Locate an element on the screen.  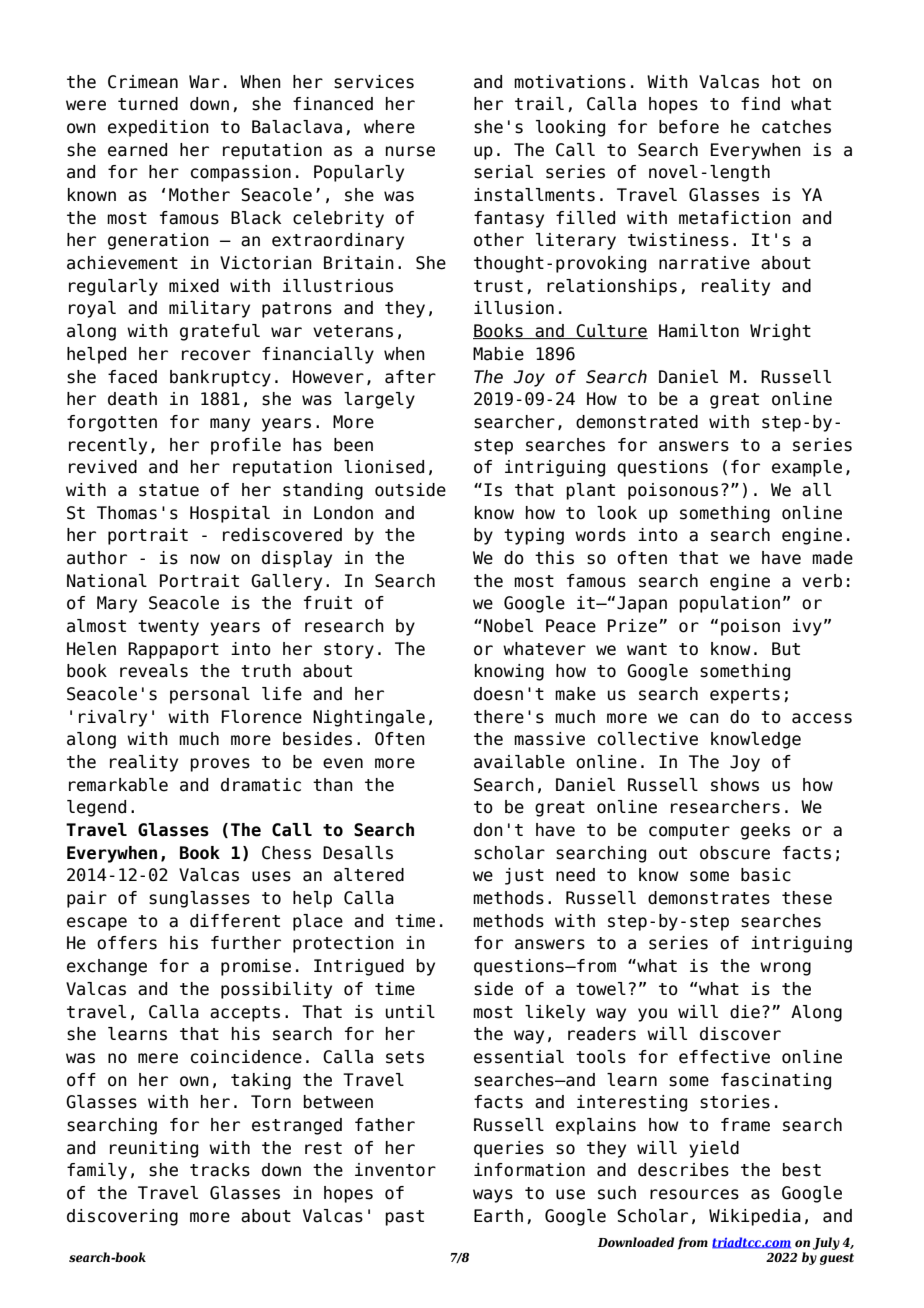
die is located at coordinates (745, 1012).
